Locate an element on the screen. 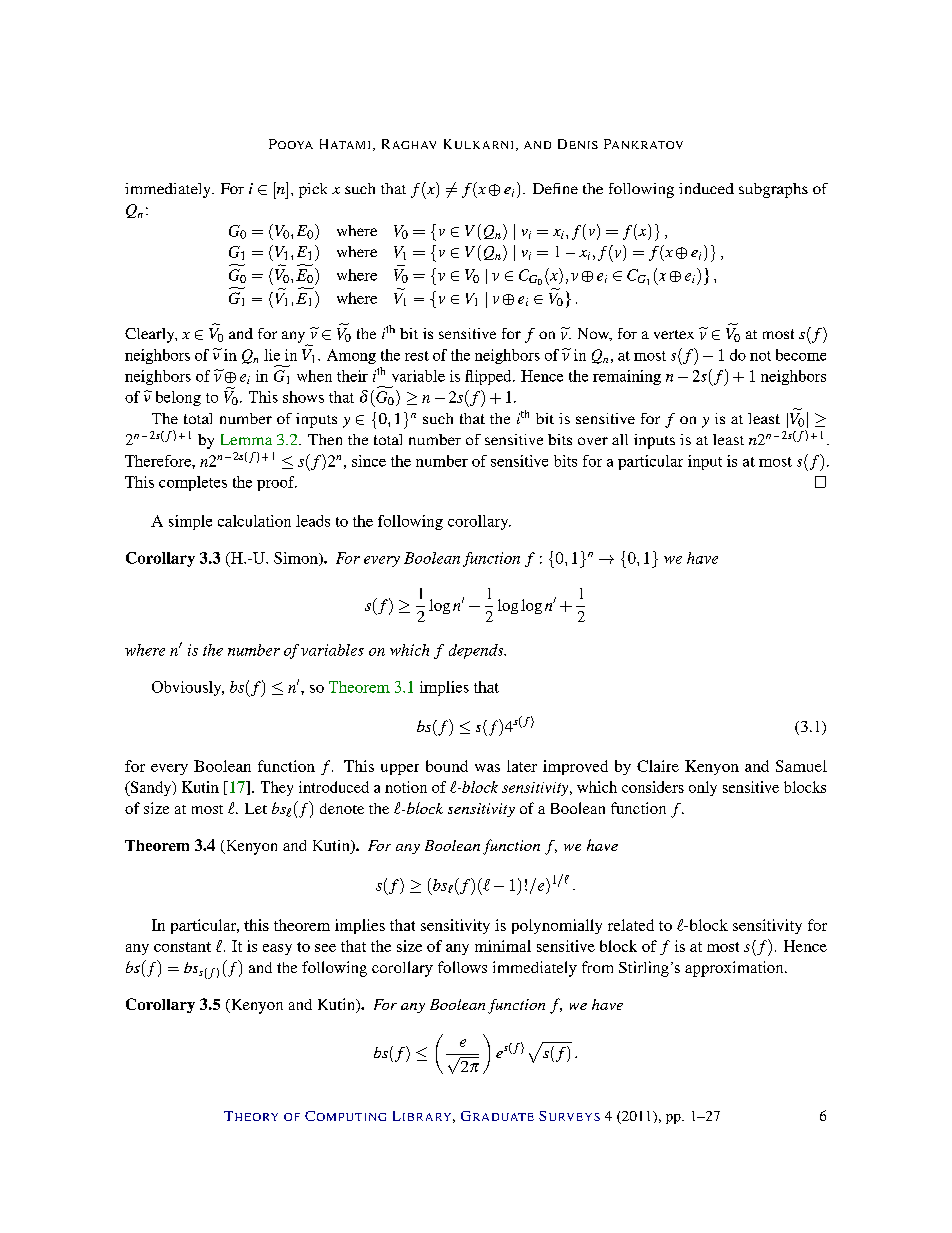  calculation is located at coordinates (254, 521).
